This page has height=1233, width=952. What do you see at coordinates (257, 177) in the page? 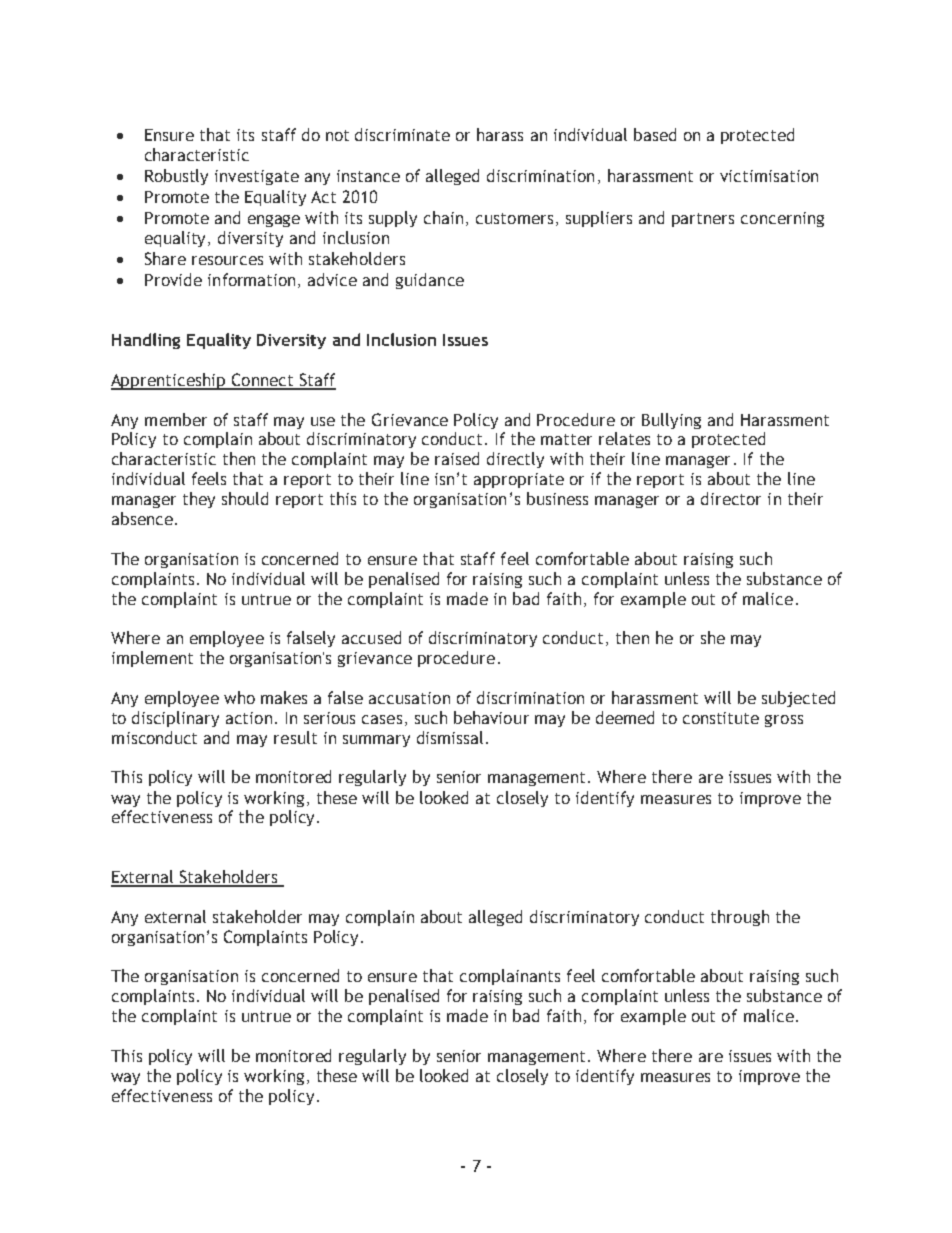
I see `investigate` at bounding box center [257, 177].
